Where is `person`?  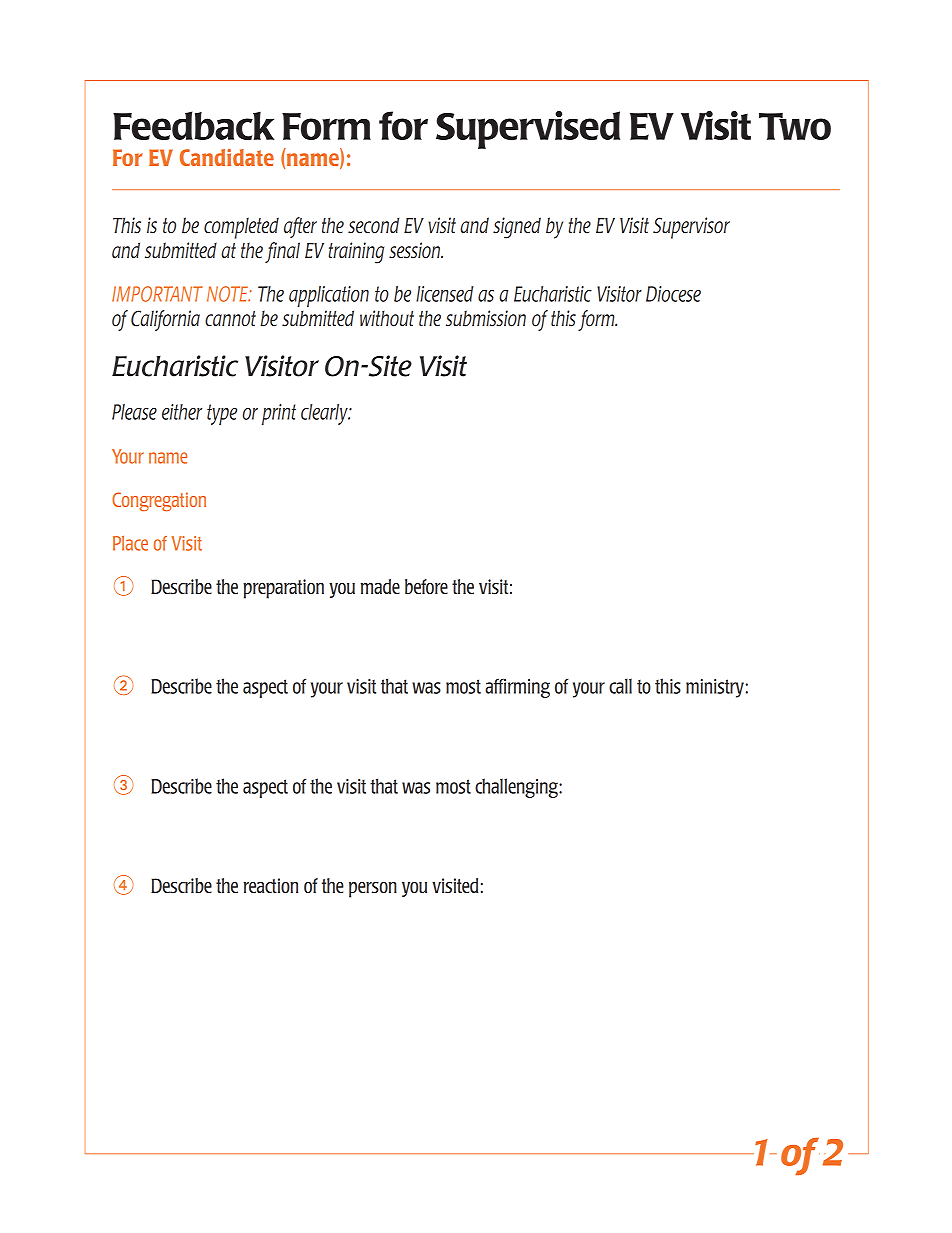
person is located at coordinates (373, 890).
